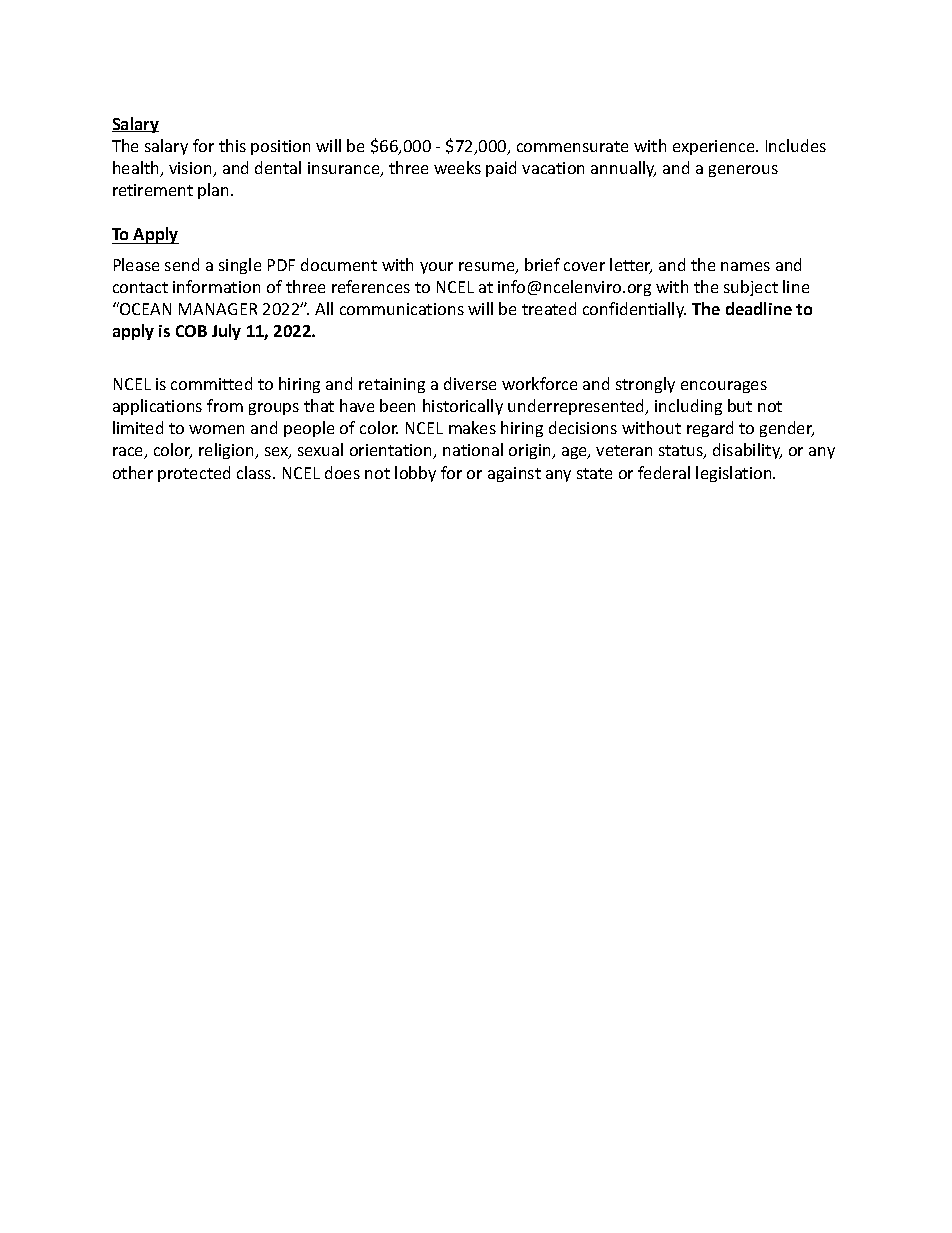 The width and height of the screenshot is (952, 1233). What do you see at coordinates (470, 383) in the screenshot?
I see `diverse` at bounding box center [470, 383].
